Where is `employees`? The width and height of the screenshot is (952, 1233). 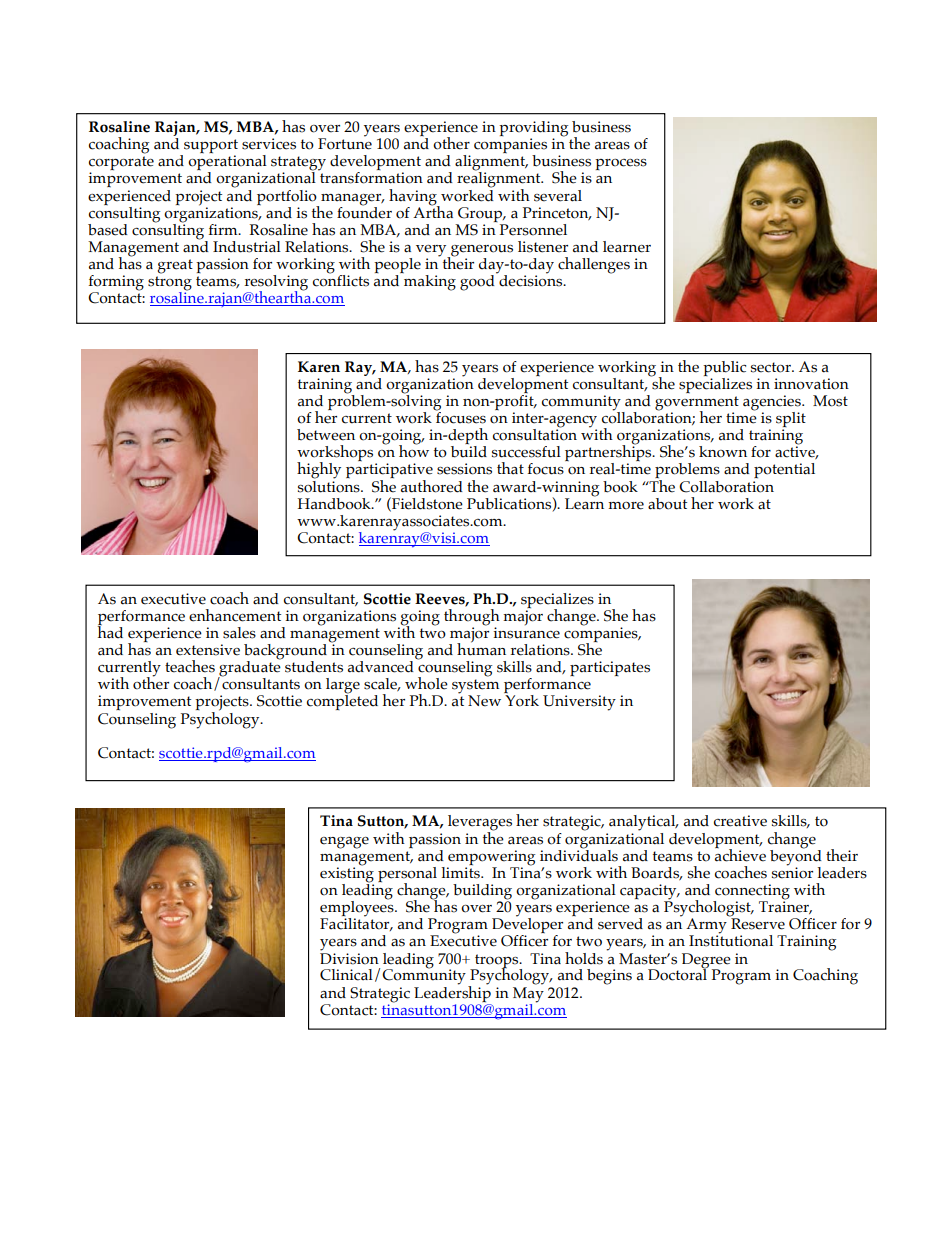
employees is located at coordinates (358, 908).
